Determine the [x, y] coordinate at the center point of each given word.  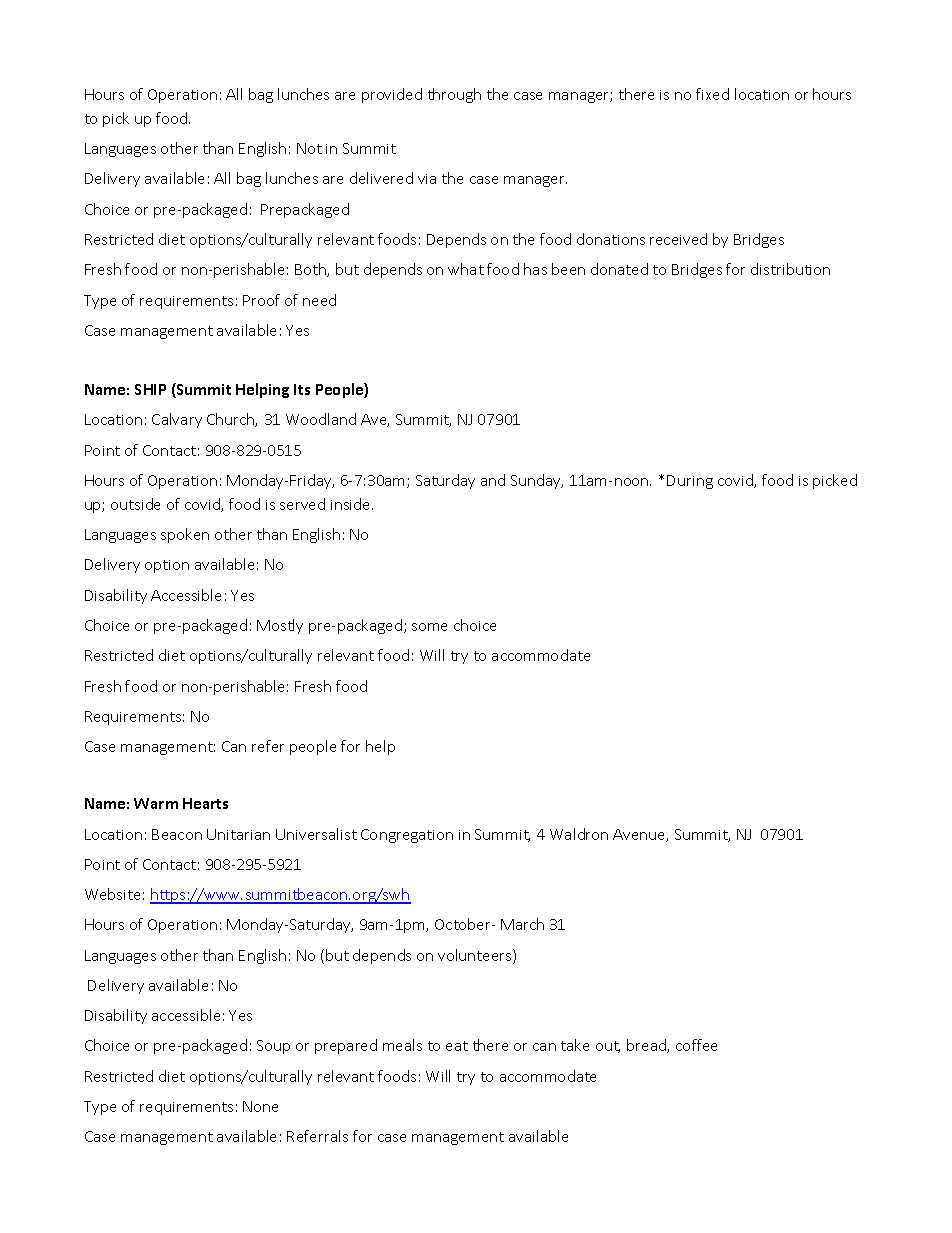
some [429, 627]
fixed [712, 94]
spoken [185, 535]
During [690, 482]
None [260, 1106]
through [454, 95]
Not [309, 148]
